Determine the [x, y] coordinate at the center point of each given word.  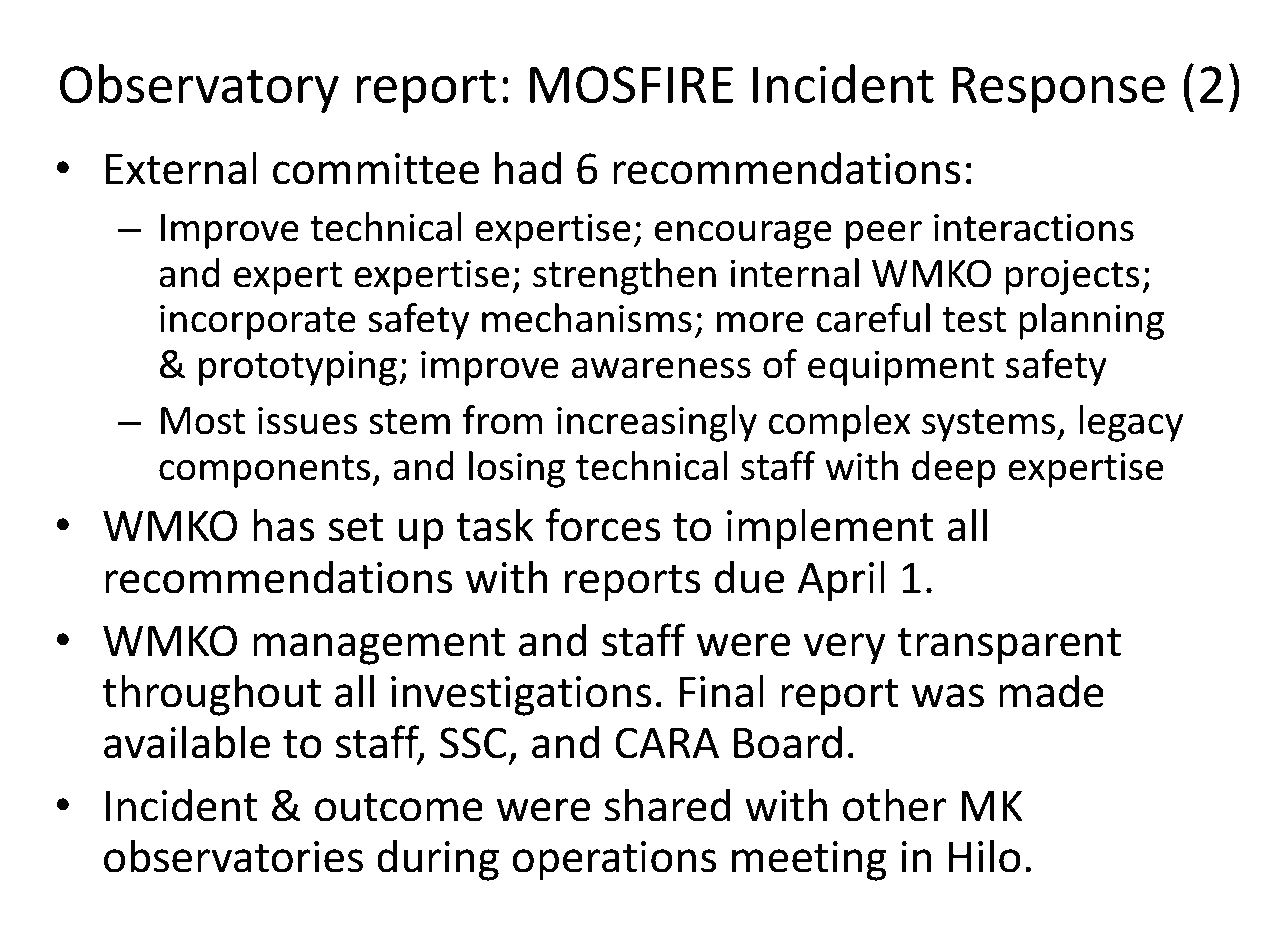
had [528, 168]
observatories [233, 856]
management [379, 646]
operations [614, 861]
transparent [1009, 646]
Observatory [199, 88]
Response [1059, 90]
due [749, 577]
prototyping [298, 368]
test [974, 320]
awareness [661, 368]
